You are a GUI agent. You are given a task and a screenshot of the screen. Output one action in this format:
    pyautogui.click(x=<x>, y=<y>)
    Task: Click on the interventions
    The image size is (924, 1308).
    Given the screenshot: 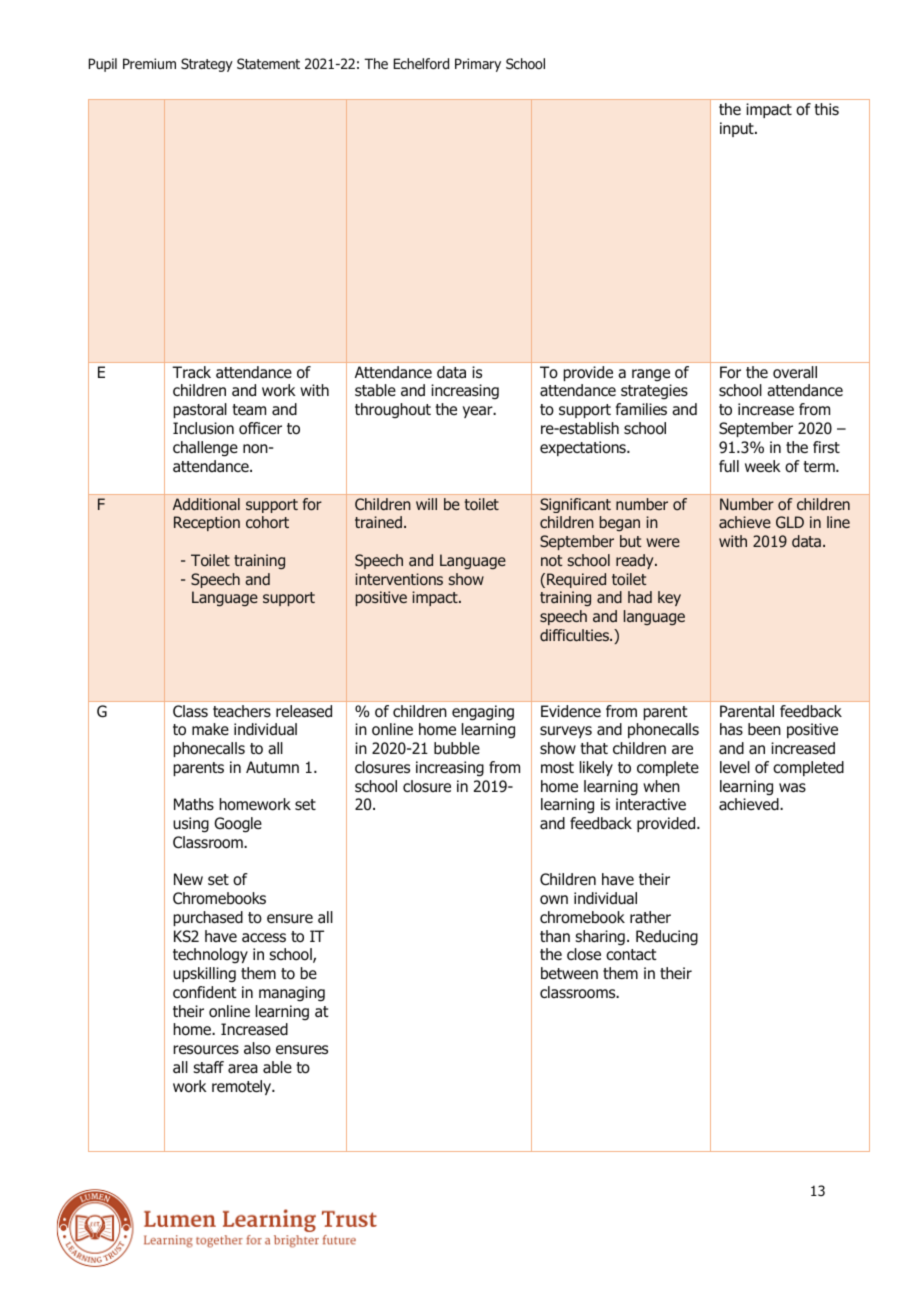 What is the action you would take?
    pyautogui.click(x=399, y=579)
